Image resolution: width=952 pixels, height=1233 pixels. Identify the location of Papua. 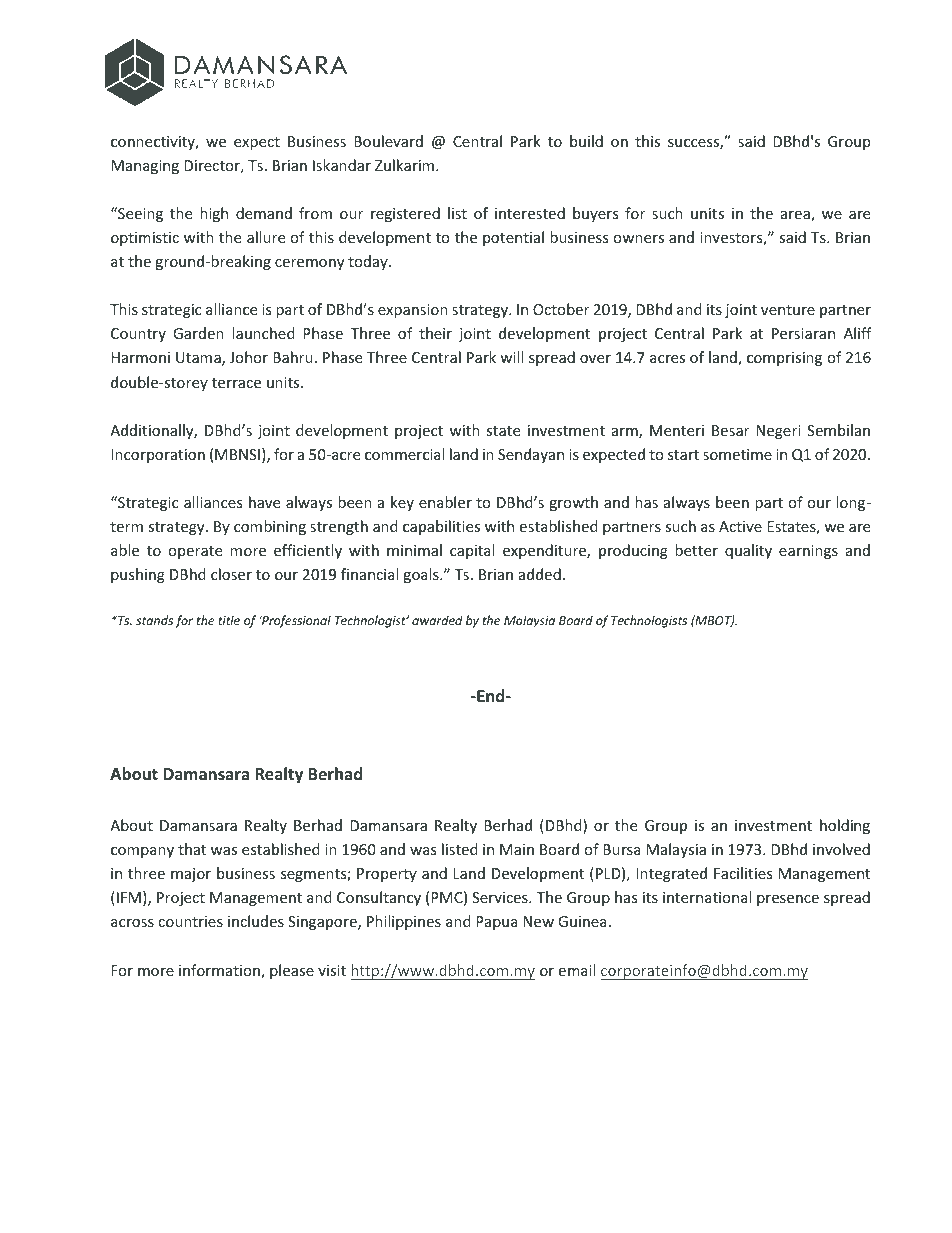
(497, 923).
